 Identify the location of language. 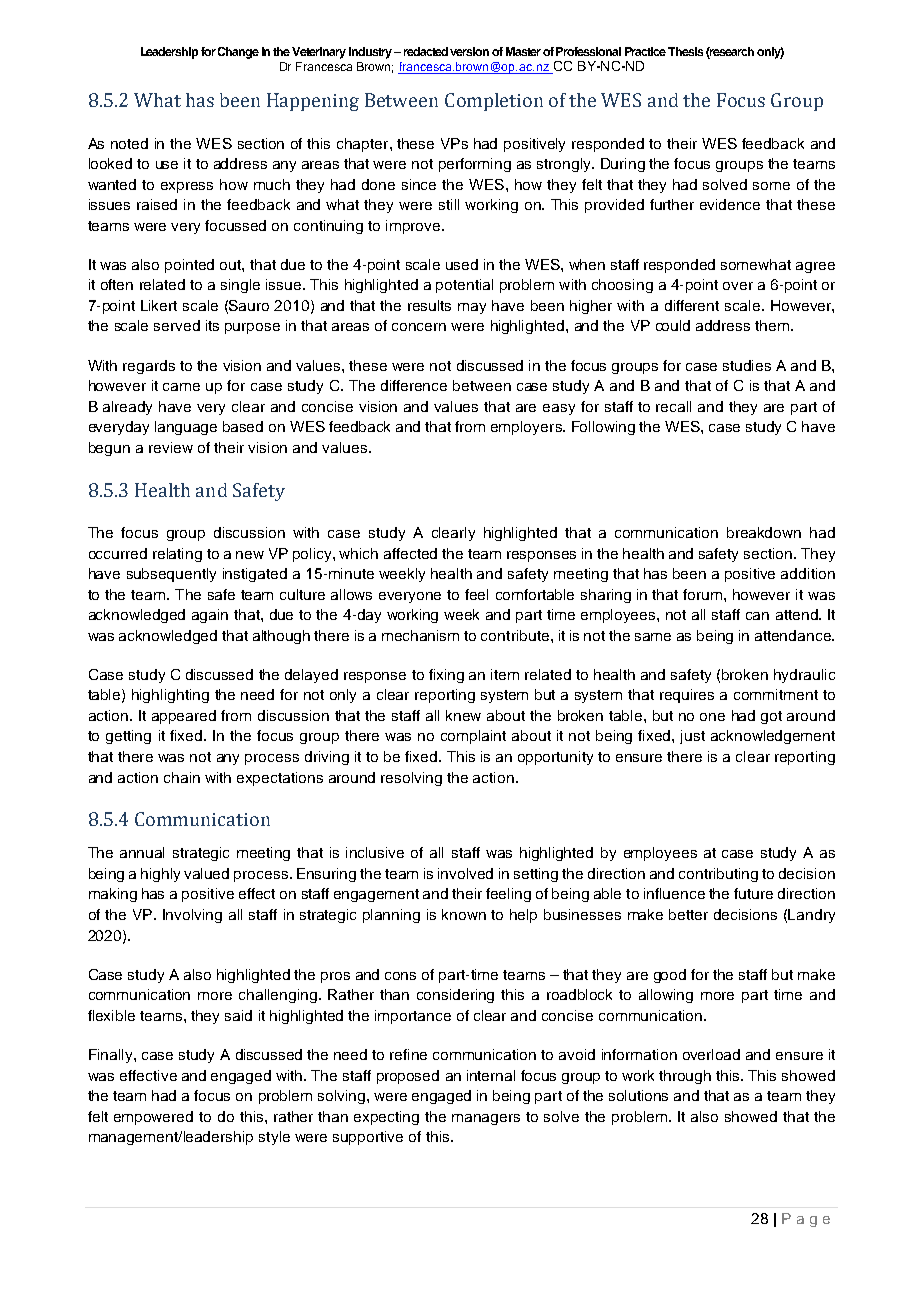
(186, 428).
